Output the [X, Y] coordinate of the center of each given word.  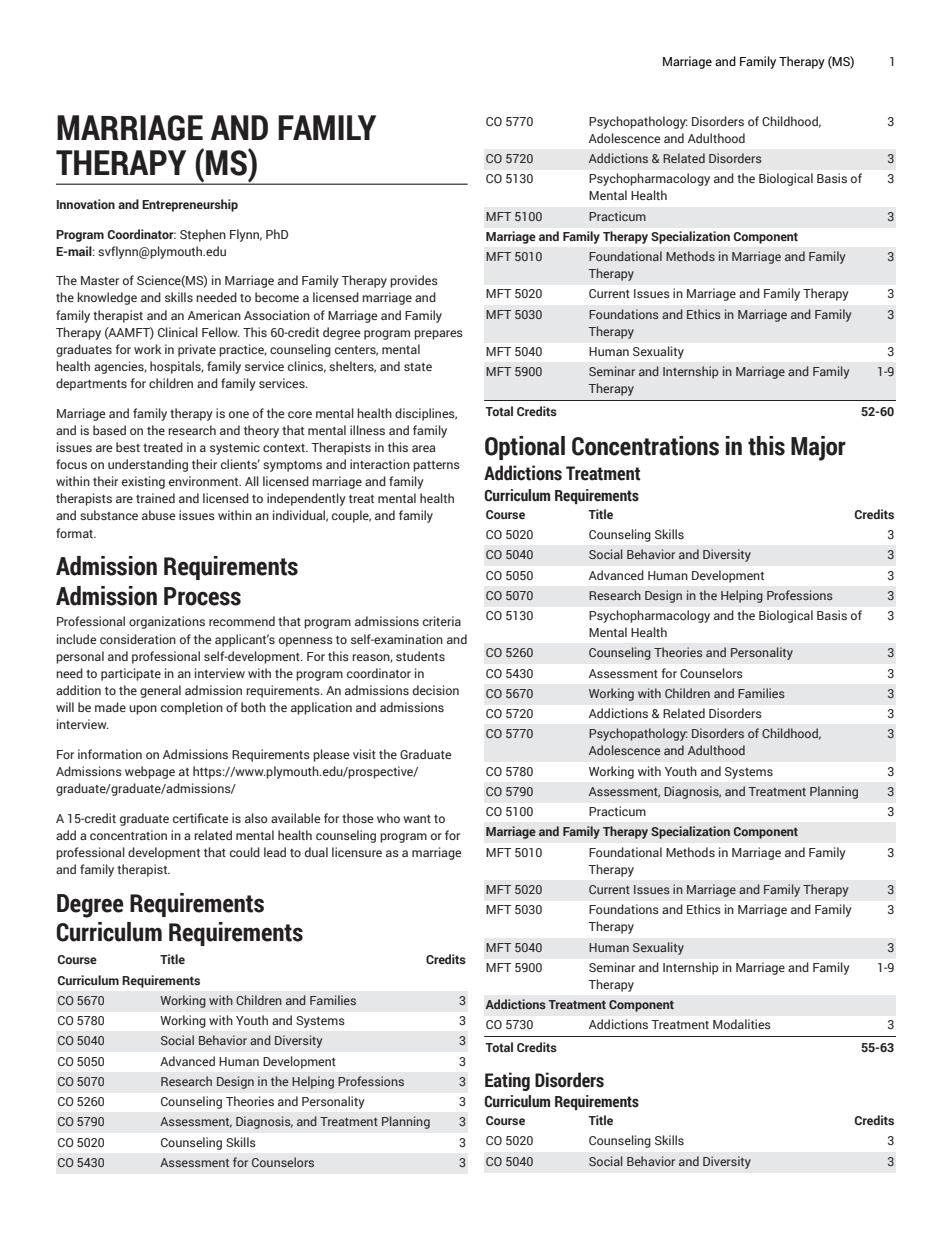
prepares [438, 335]
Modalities [742, 1024]
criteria [442, 621]
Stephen [203, 235]
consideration [138, 639]
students [420, 656]
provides [414, 281]
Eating [507, 1081]
